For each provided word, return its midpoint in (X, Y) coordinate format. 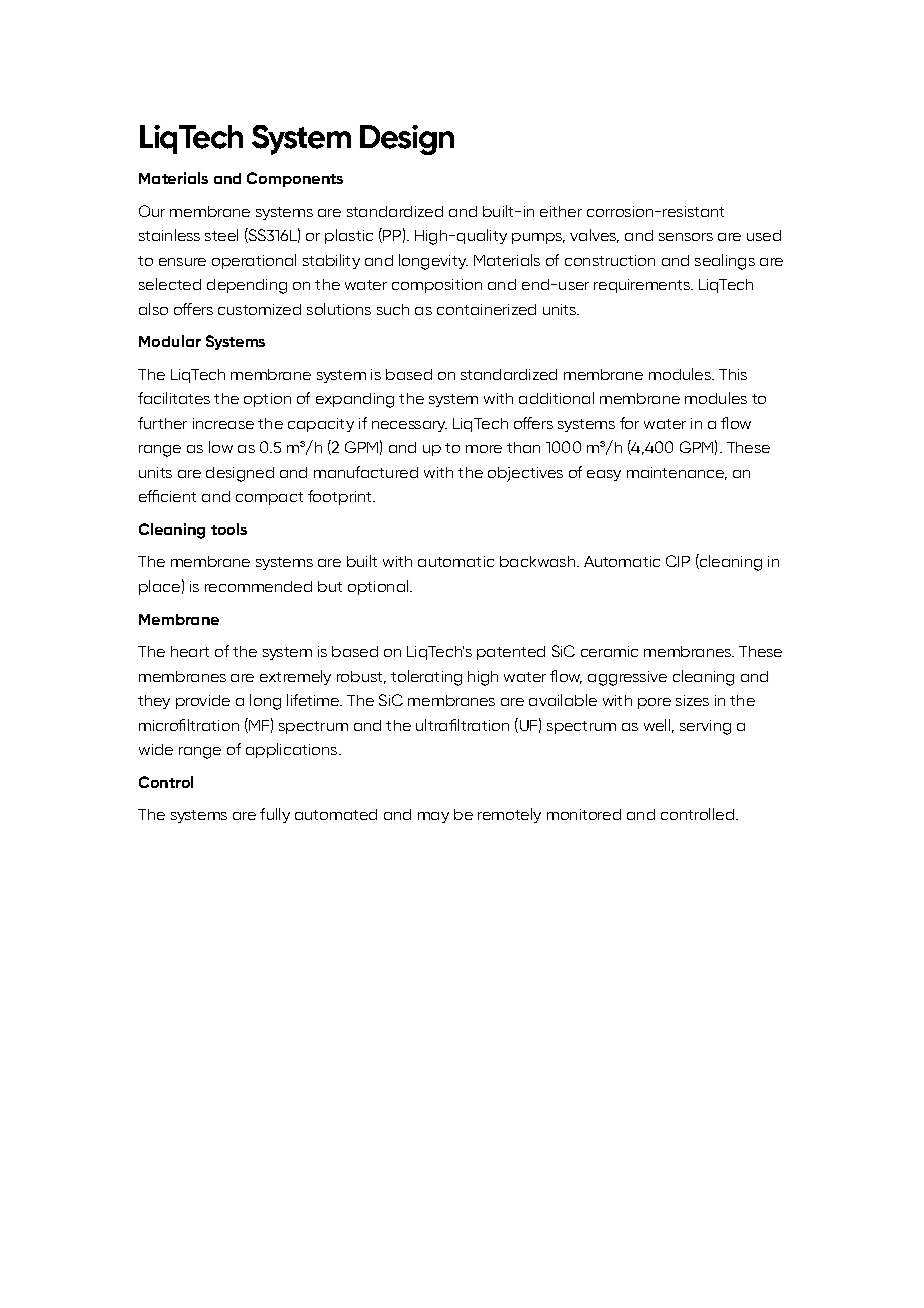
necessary (409, 426)
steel (221, 235)
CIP (678, 561)
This (733, 374)
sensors (686, 237)
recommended (258, 586)
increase (223, 423)
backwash (537, 561)
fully (275, 815)
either (561, 211)
